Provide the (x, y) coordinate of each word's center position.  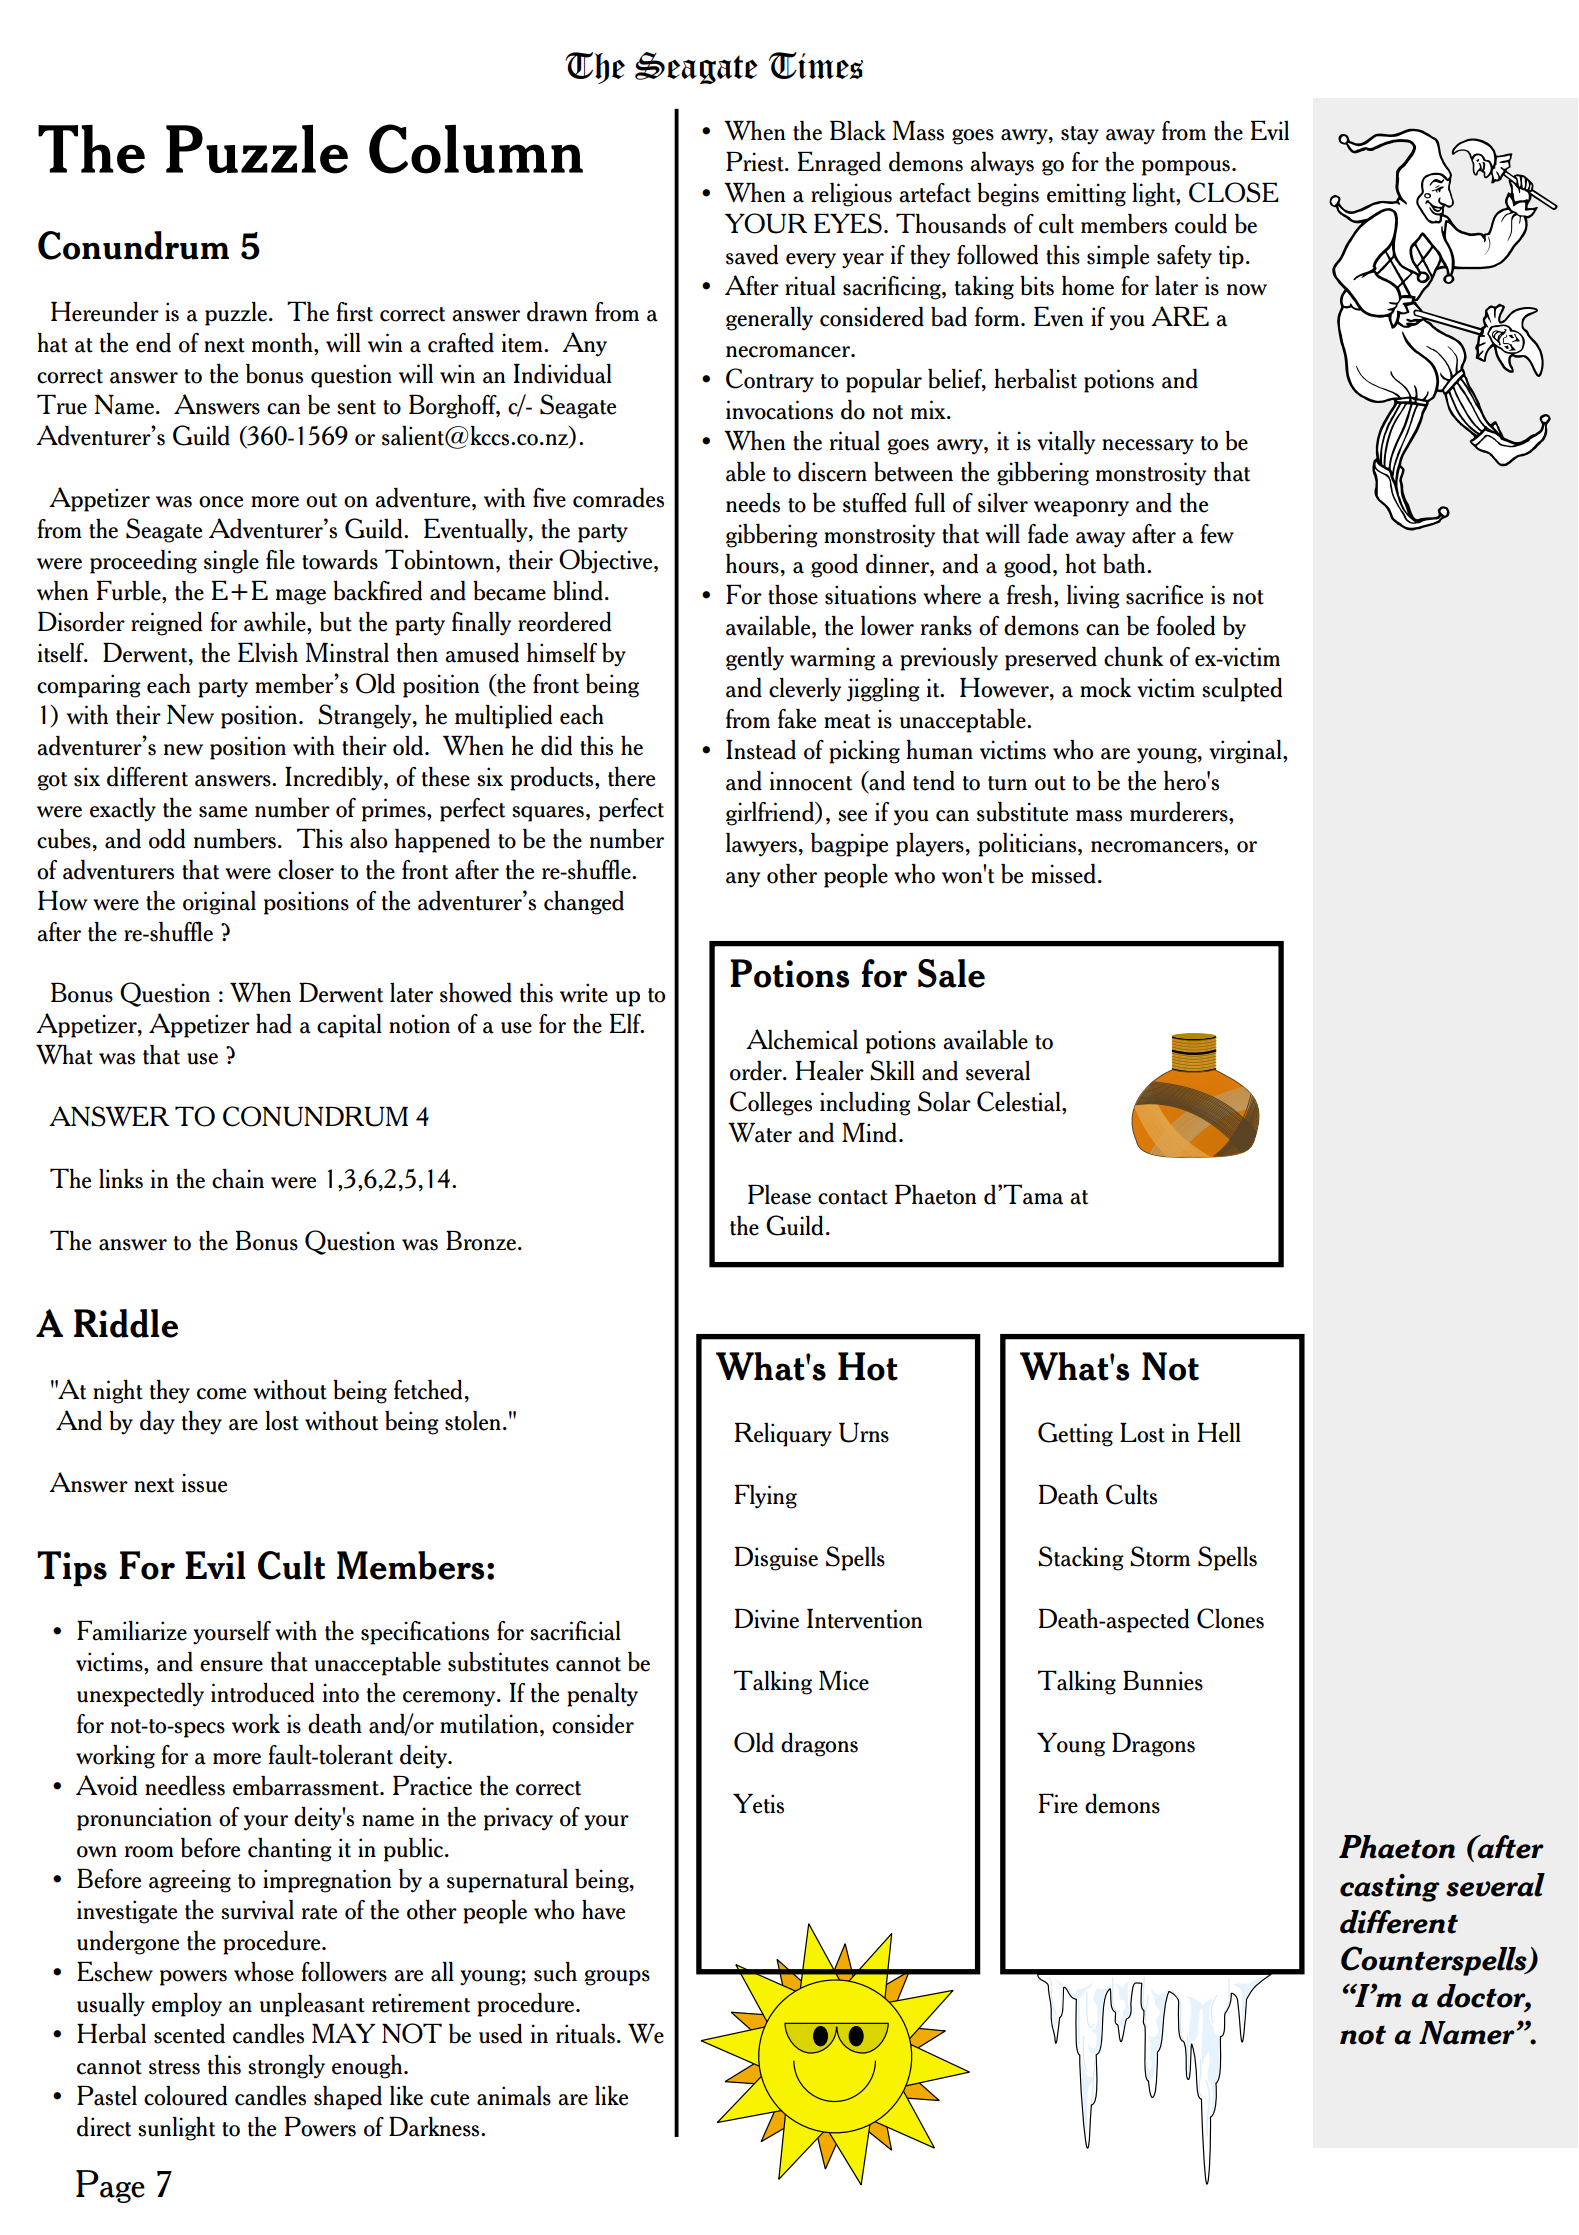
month (283, 343)
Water (760, 1133)
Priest (756, 162)
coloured (185, 2096)
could (1201, 224)
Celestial (1020, 1101)
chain (238, 1179)
